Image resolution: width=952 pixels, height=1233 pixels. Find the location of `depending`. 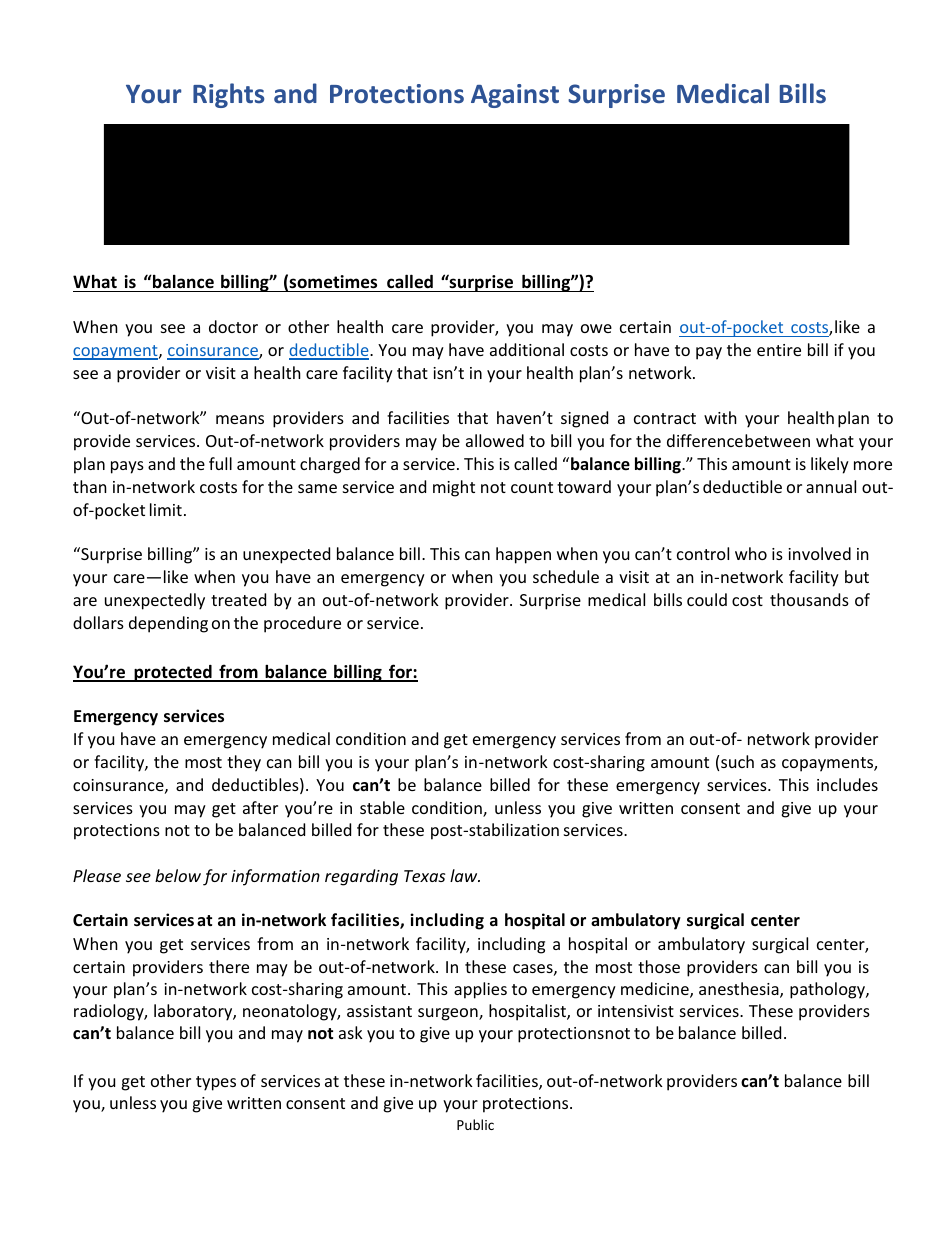

depending is located at coordinates (168, 624).
